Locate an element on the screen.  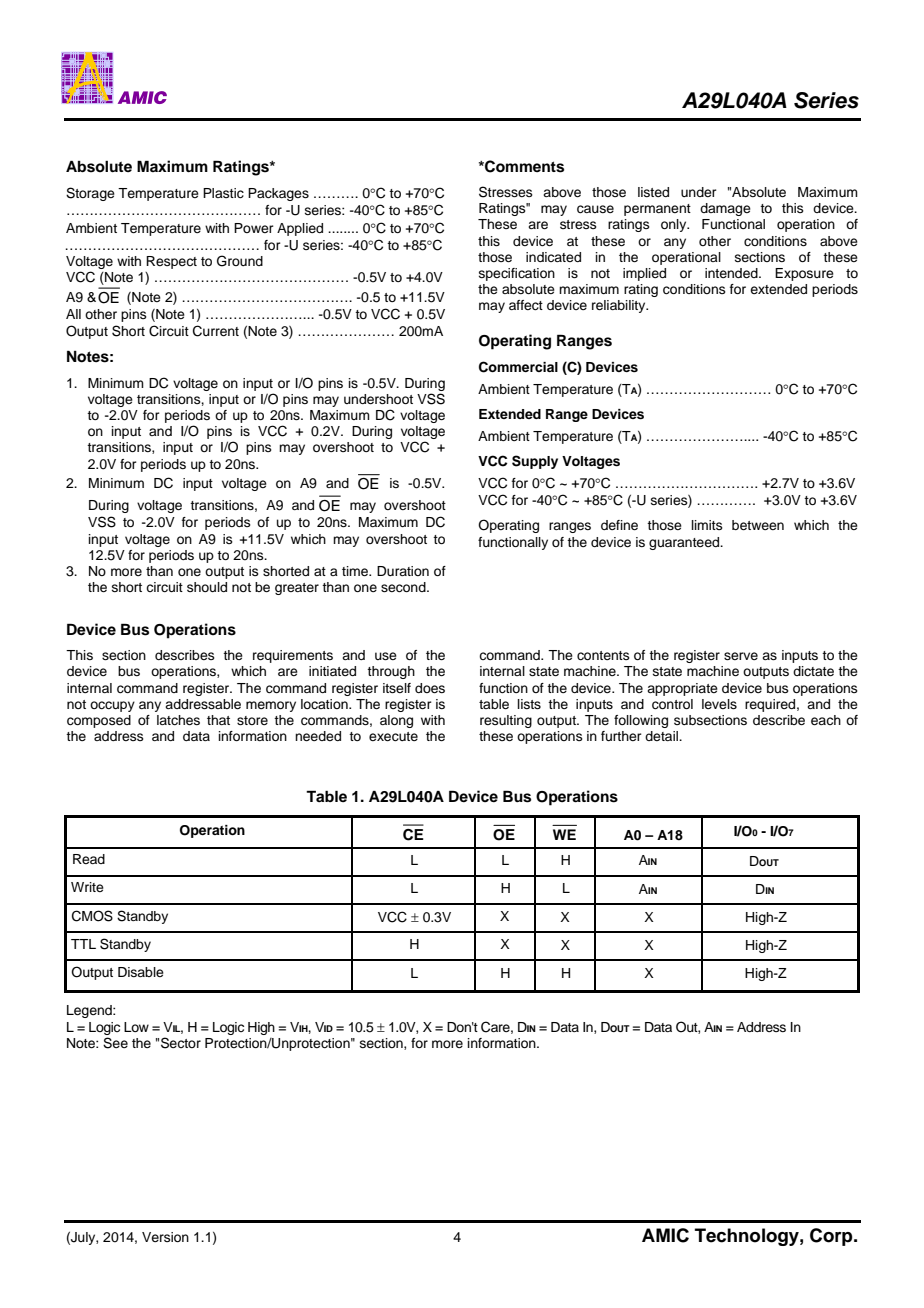
latches is located at coordinates (178, 720).
